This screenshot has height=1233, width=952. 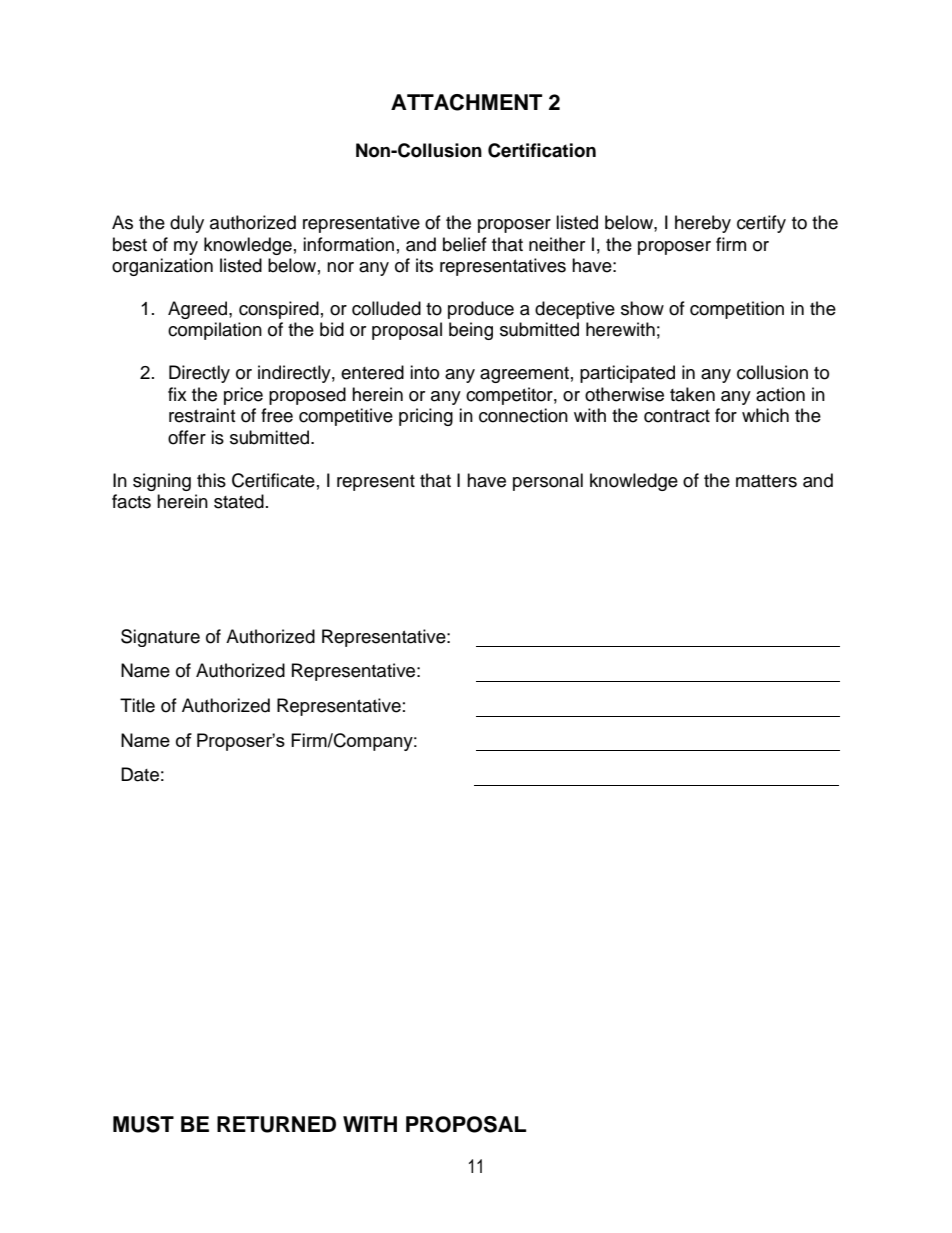 What do you see at coordinates (187, 437) in the screenshot?
I see `offer` at bounding box center [187, 437].
